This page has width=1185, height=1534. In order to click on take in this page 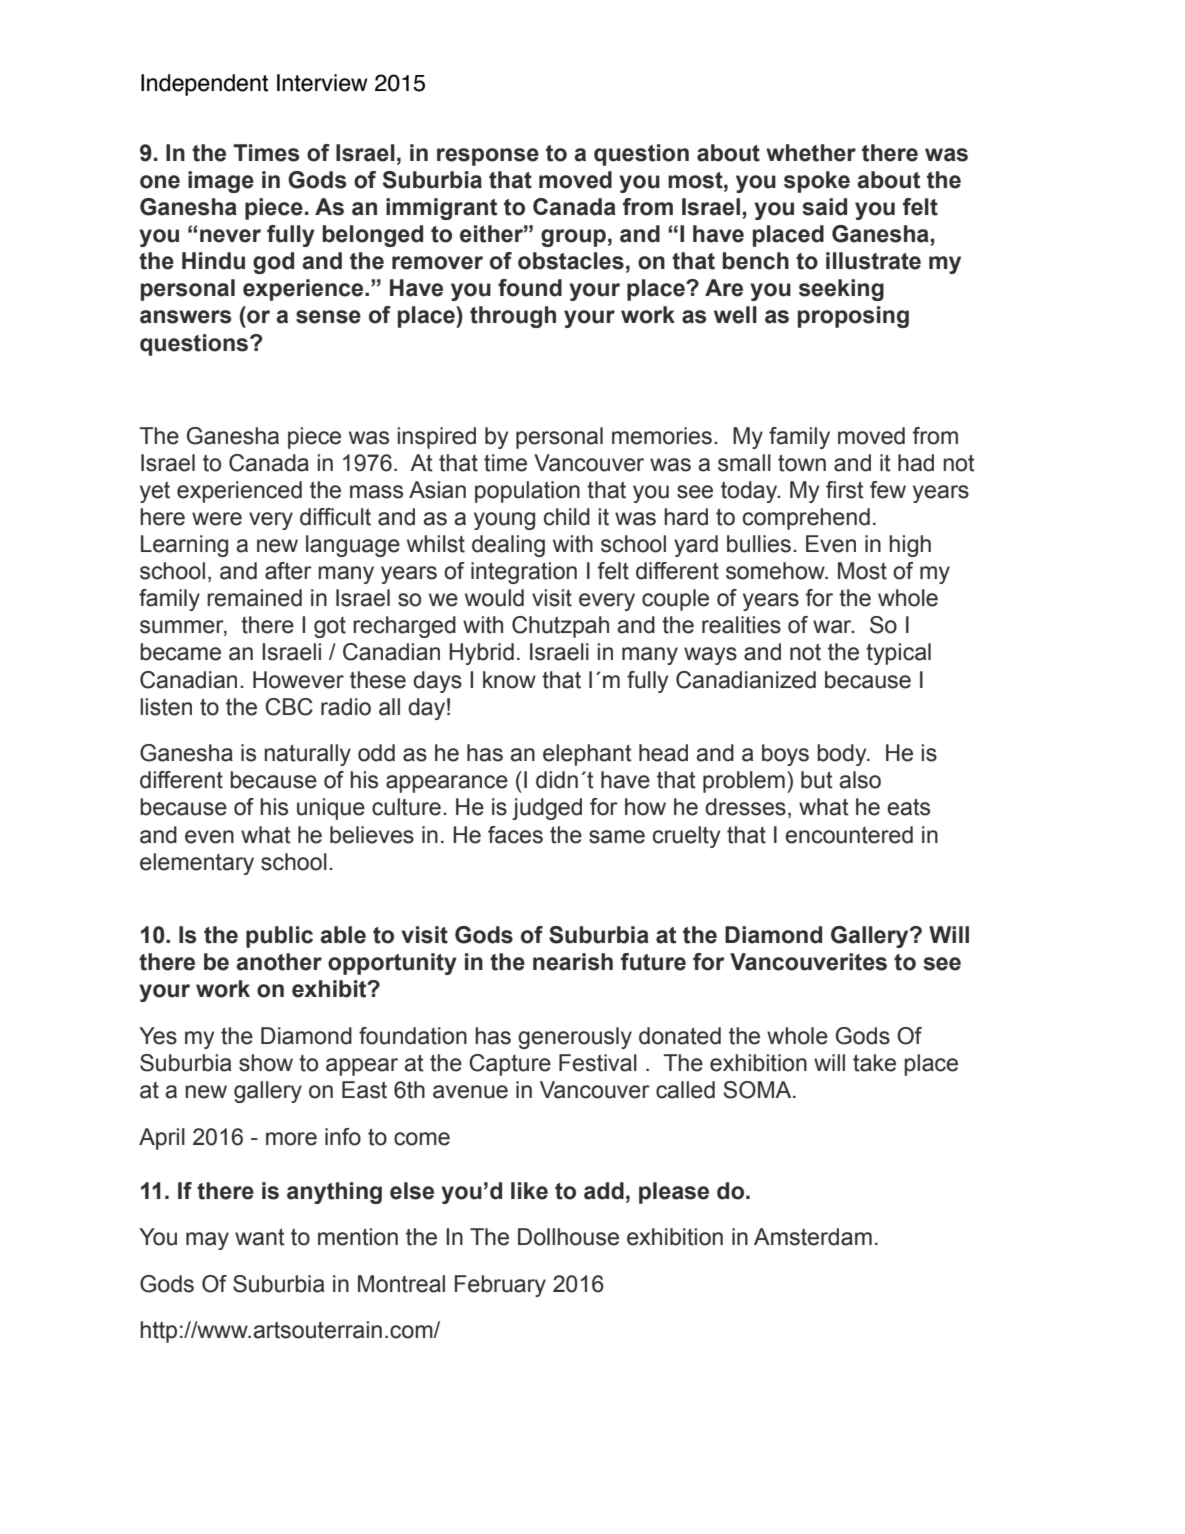, I will do `click(874, 1063)`.
